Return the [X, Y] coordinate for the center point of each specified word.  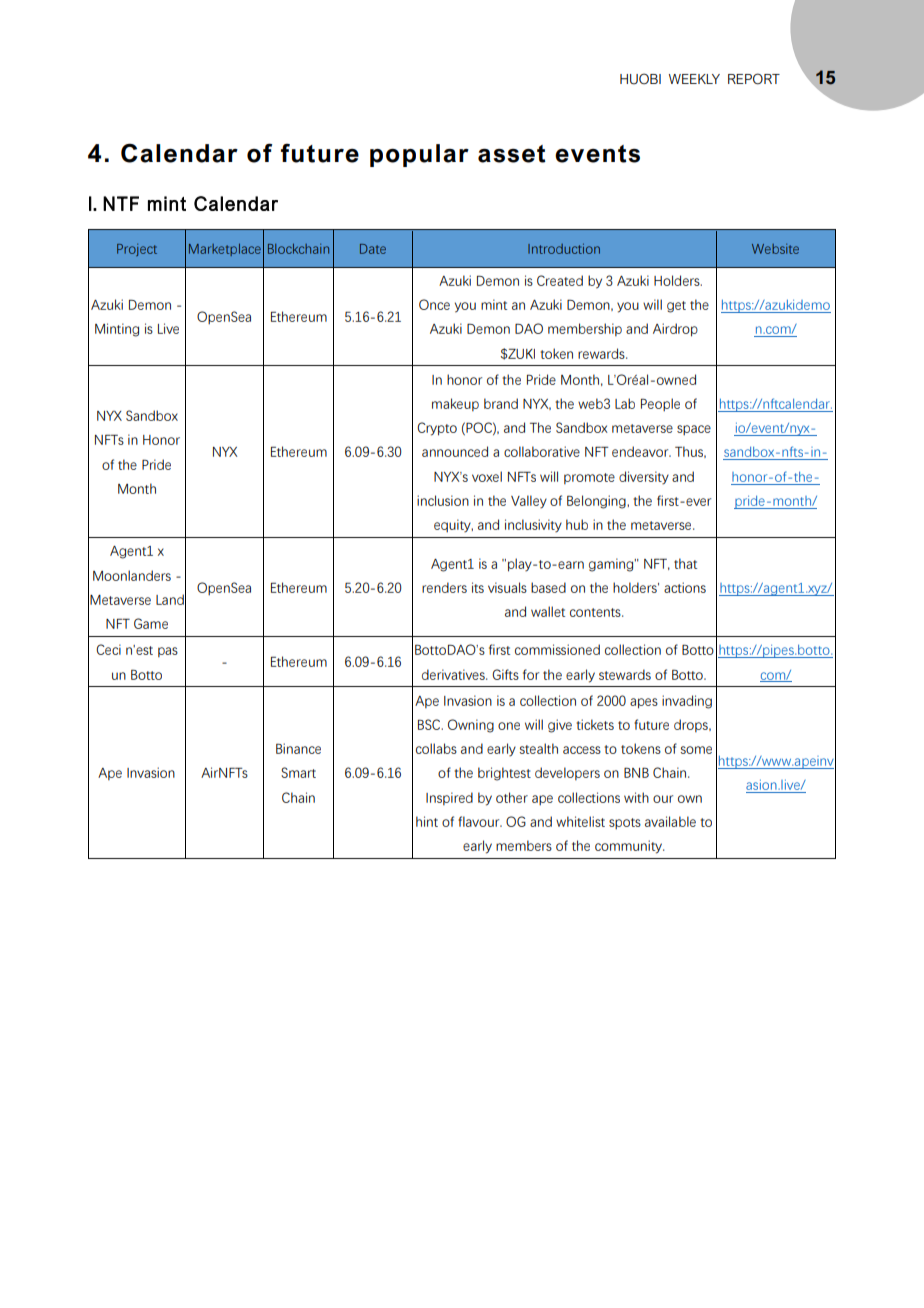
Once [434, 304]
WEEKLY [694, 79]
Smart [298, 772]
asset [512, 154]
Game [151, 623]
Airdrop [675, 330]
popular [419, 155]
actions [685, 587]
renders [444, 587]
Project [137, 250]
